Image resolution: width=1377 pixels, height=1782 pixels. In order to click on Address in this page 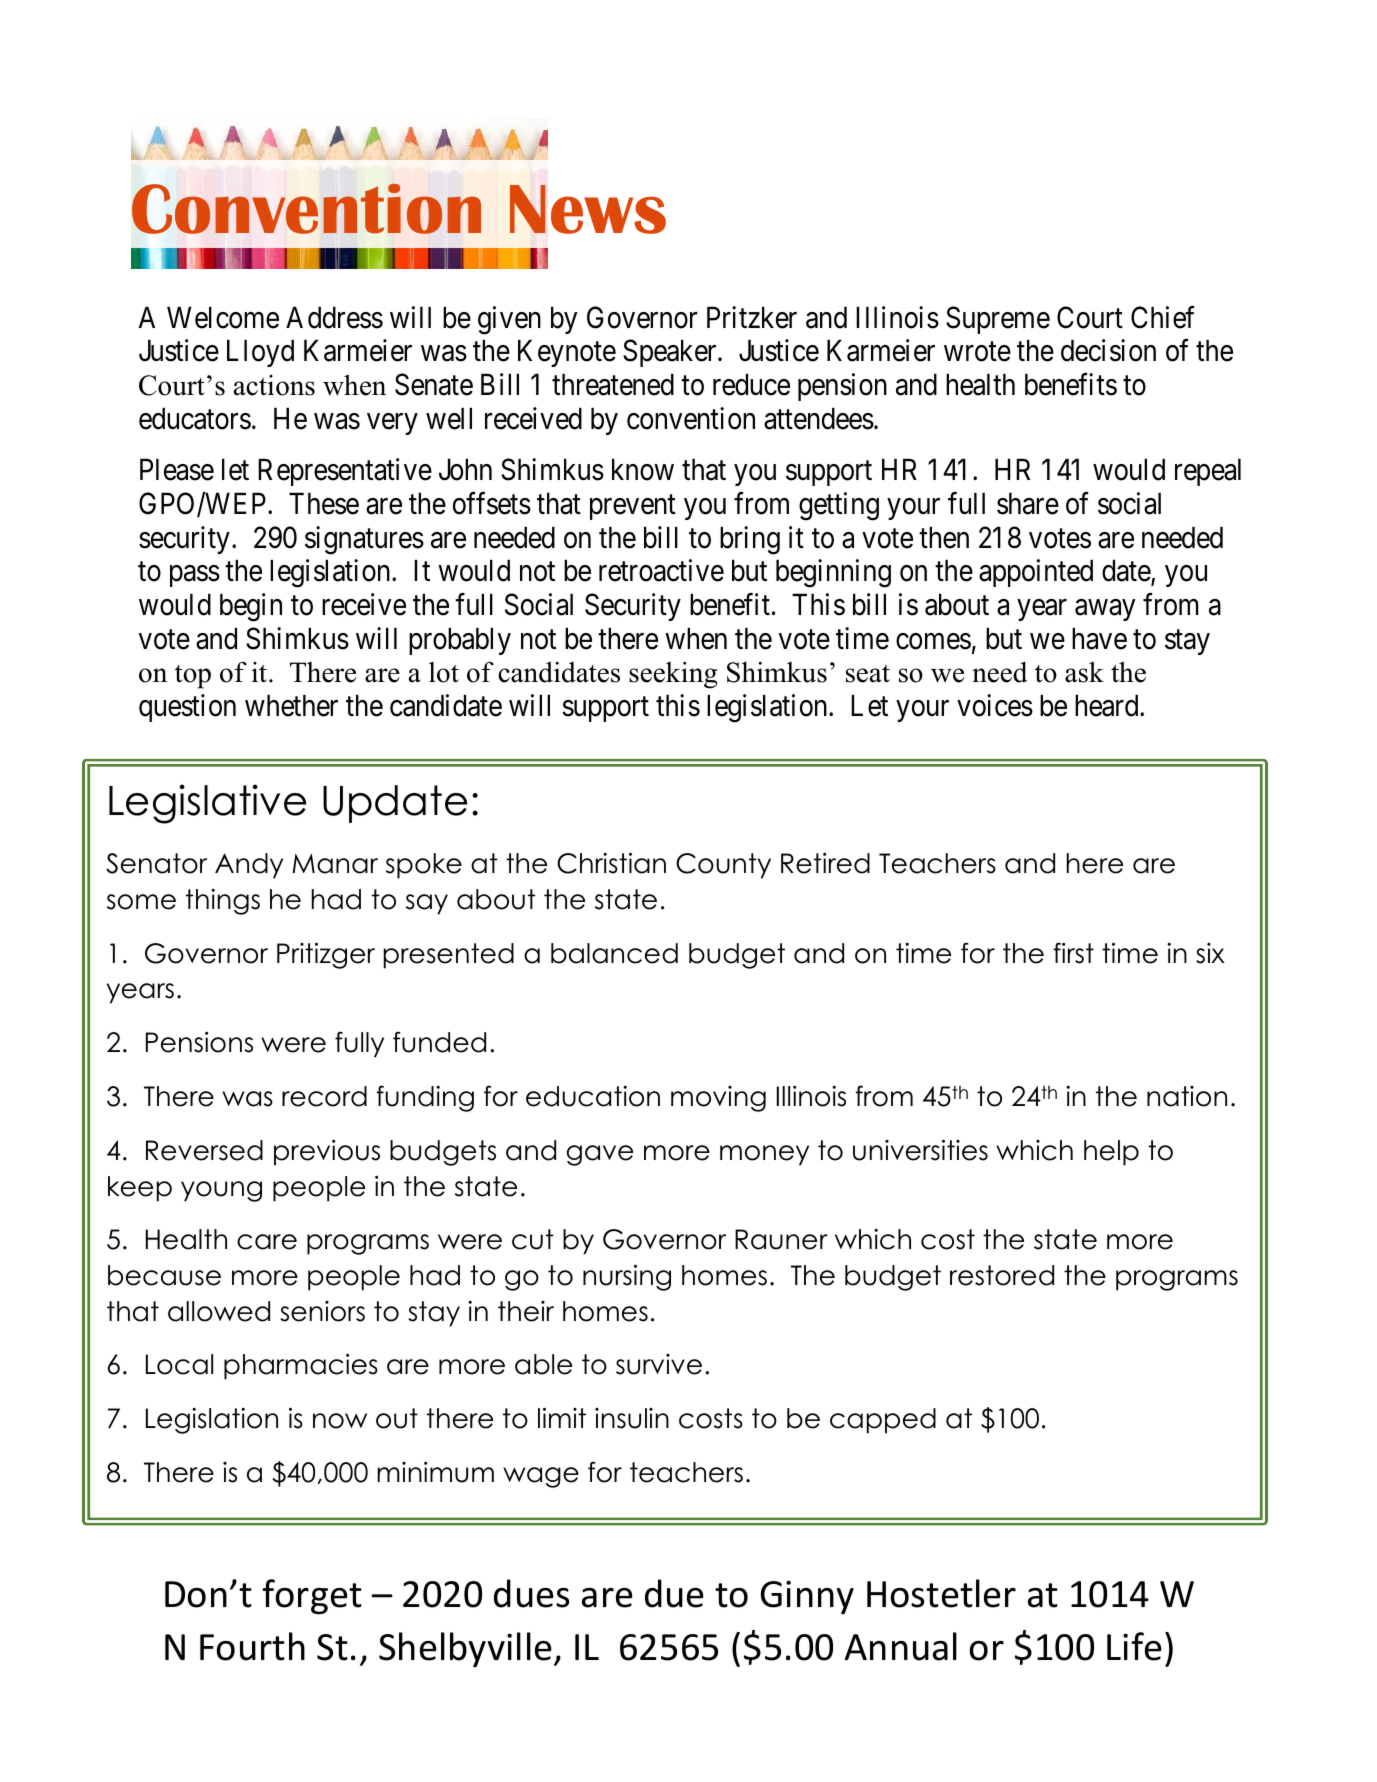, I will do `click(334, 317)`.
